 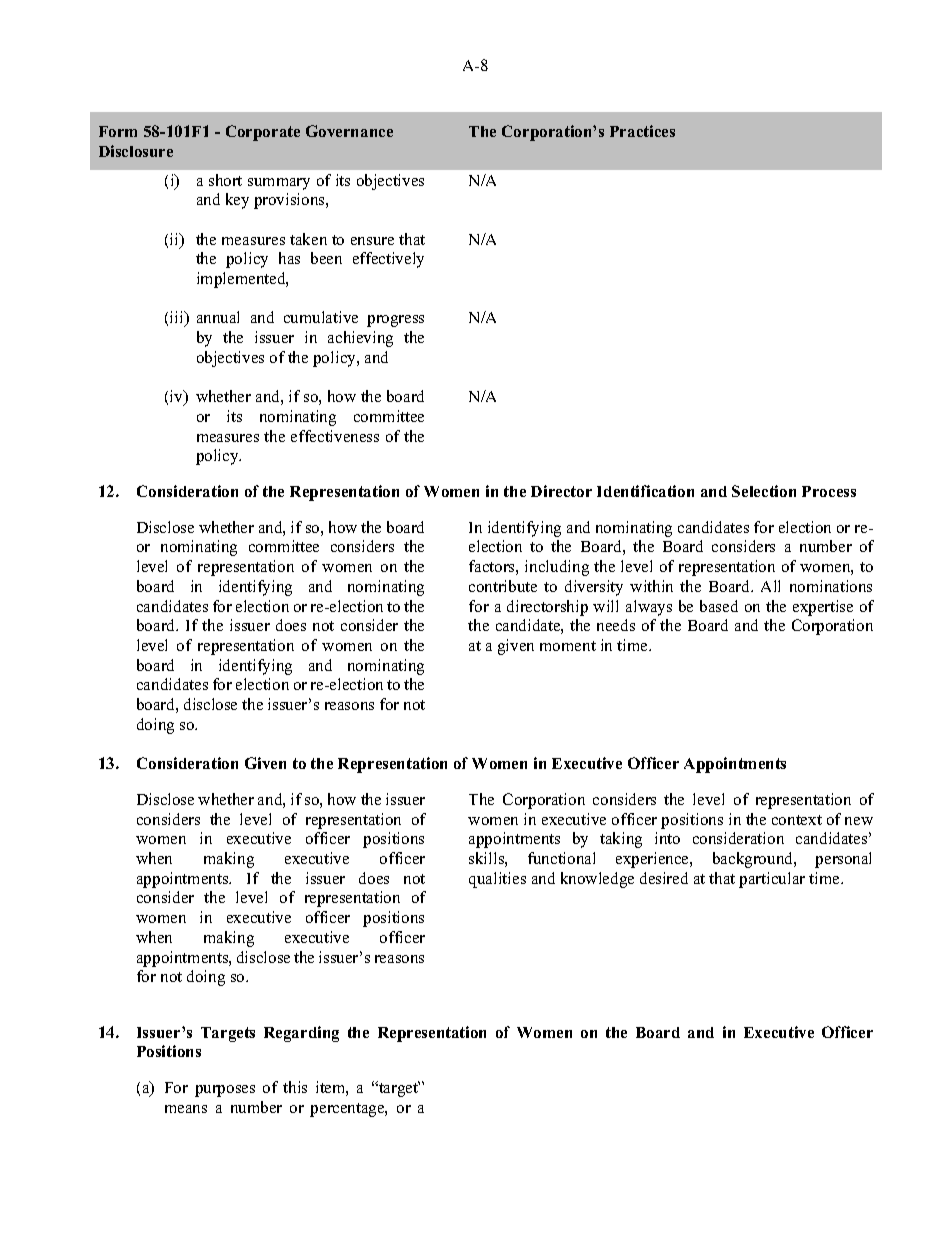 What do you see at coordinates (349, 131) in the document?
I see `Governance` at bounding box center [349, 131].
